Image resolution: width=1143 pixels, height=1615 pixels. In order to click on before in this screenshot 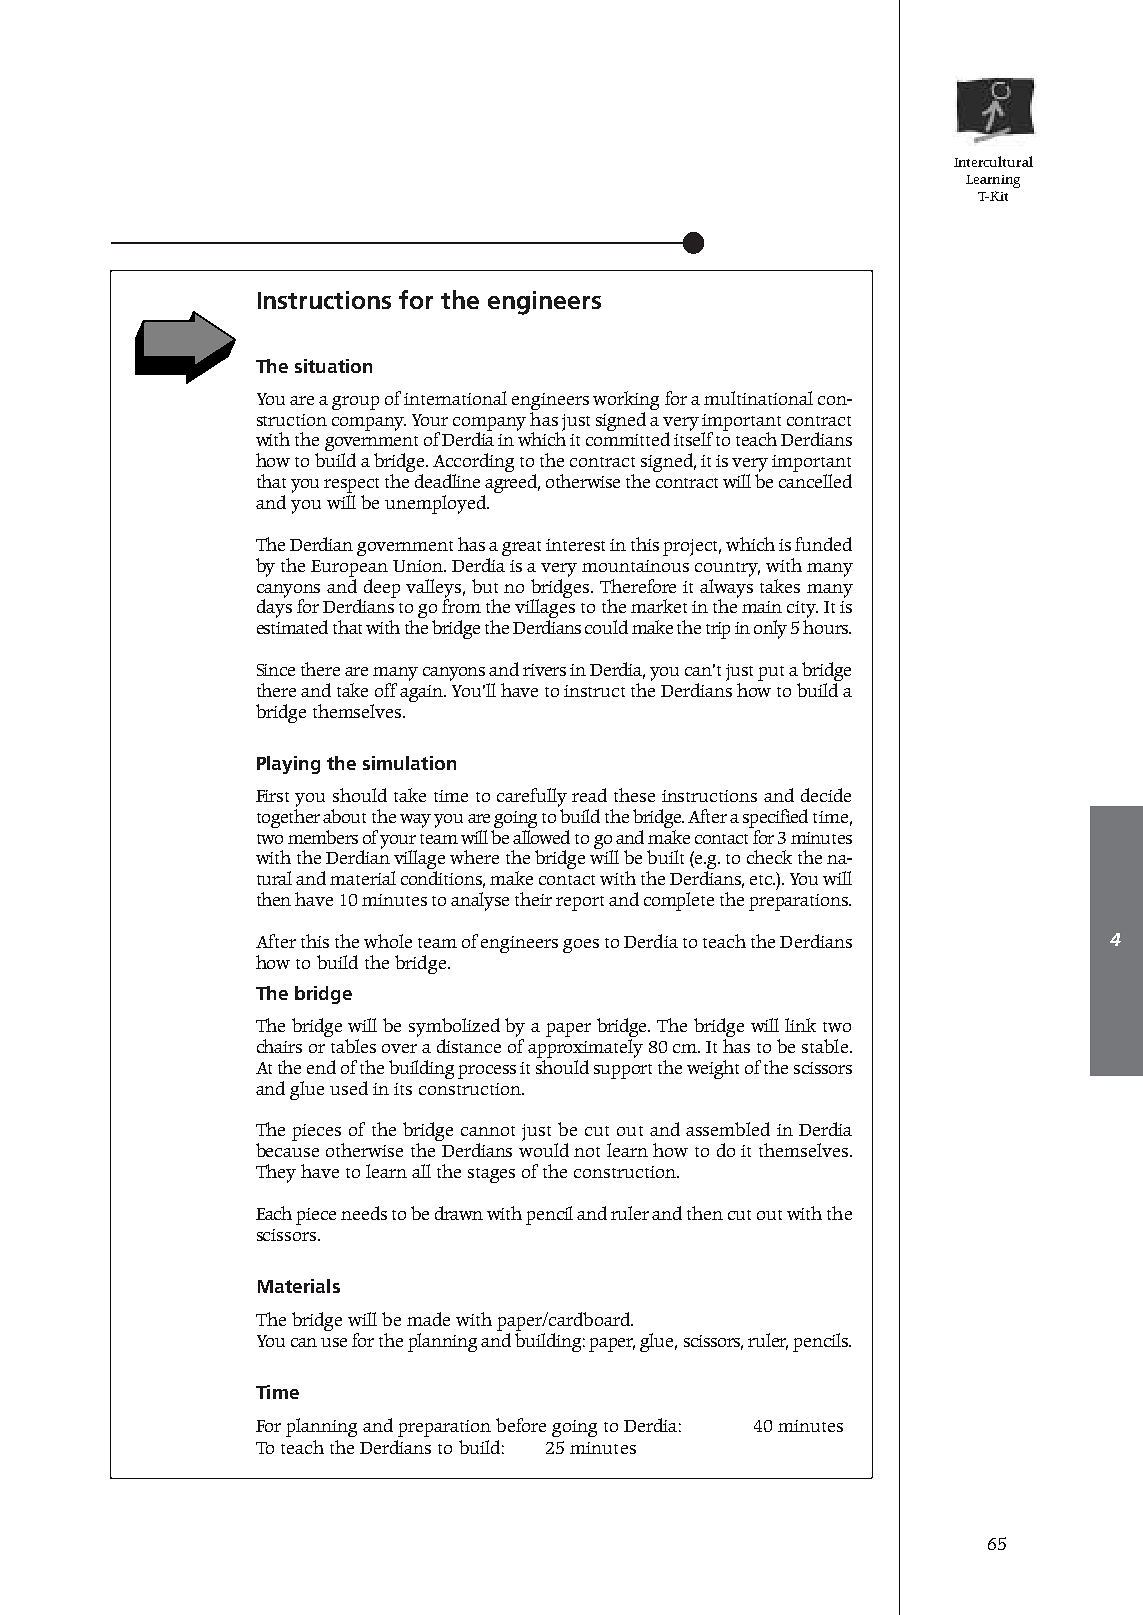, I will do `click(521, 1425)`.
